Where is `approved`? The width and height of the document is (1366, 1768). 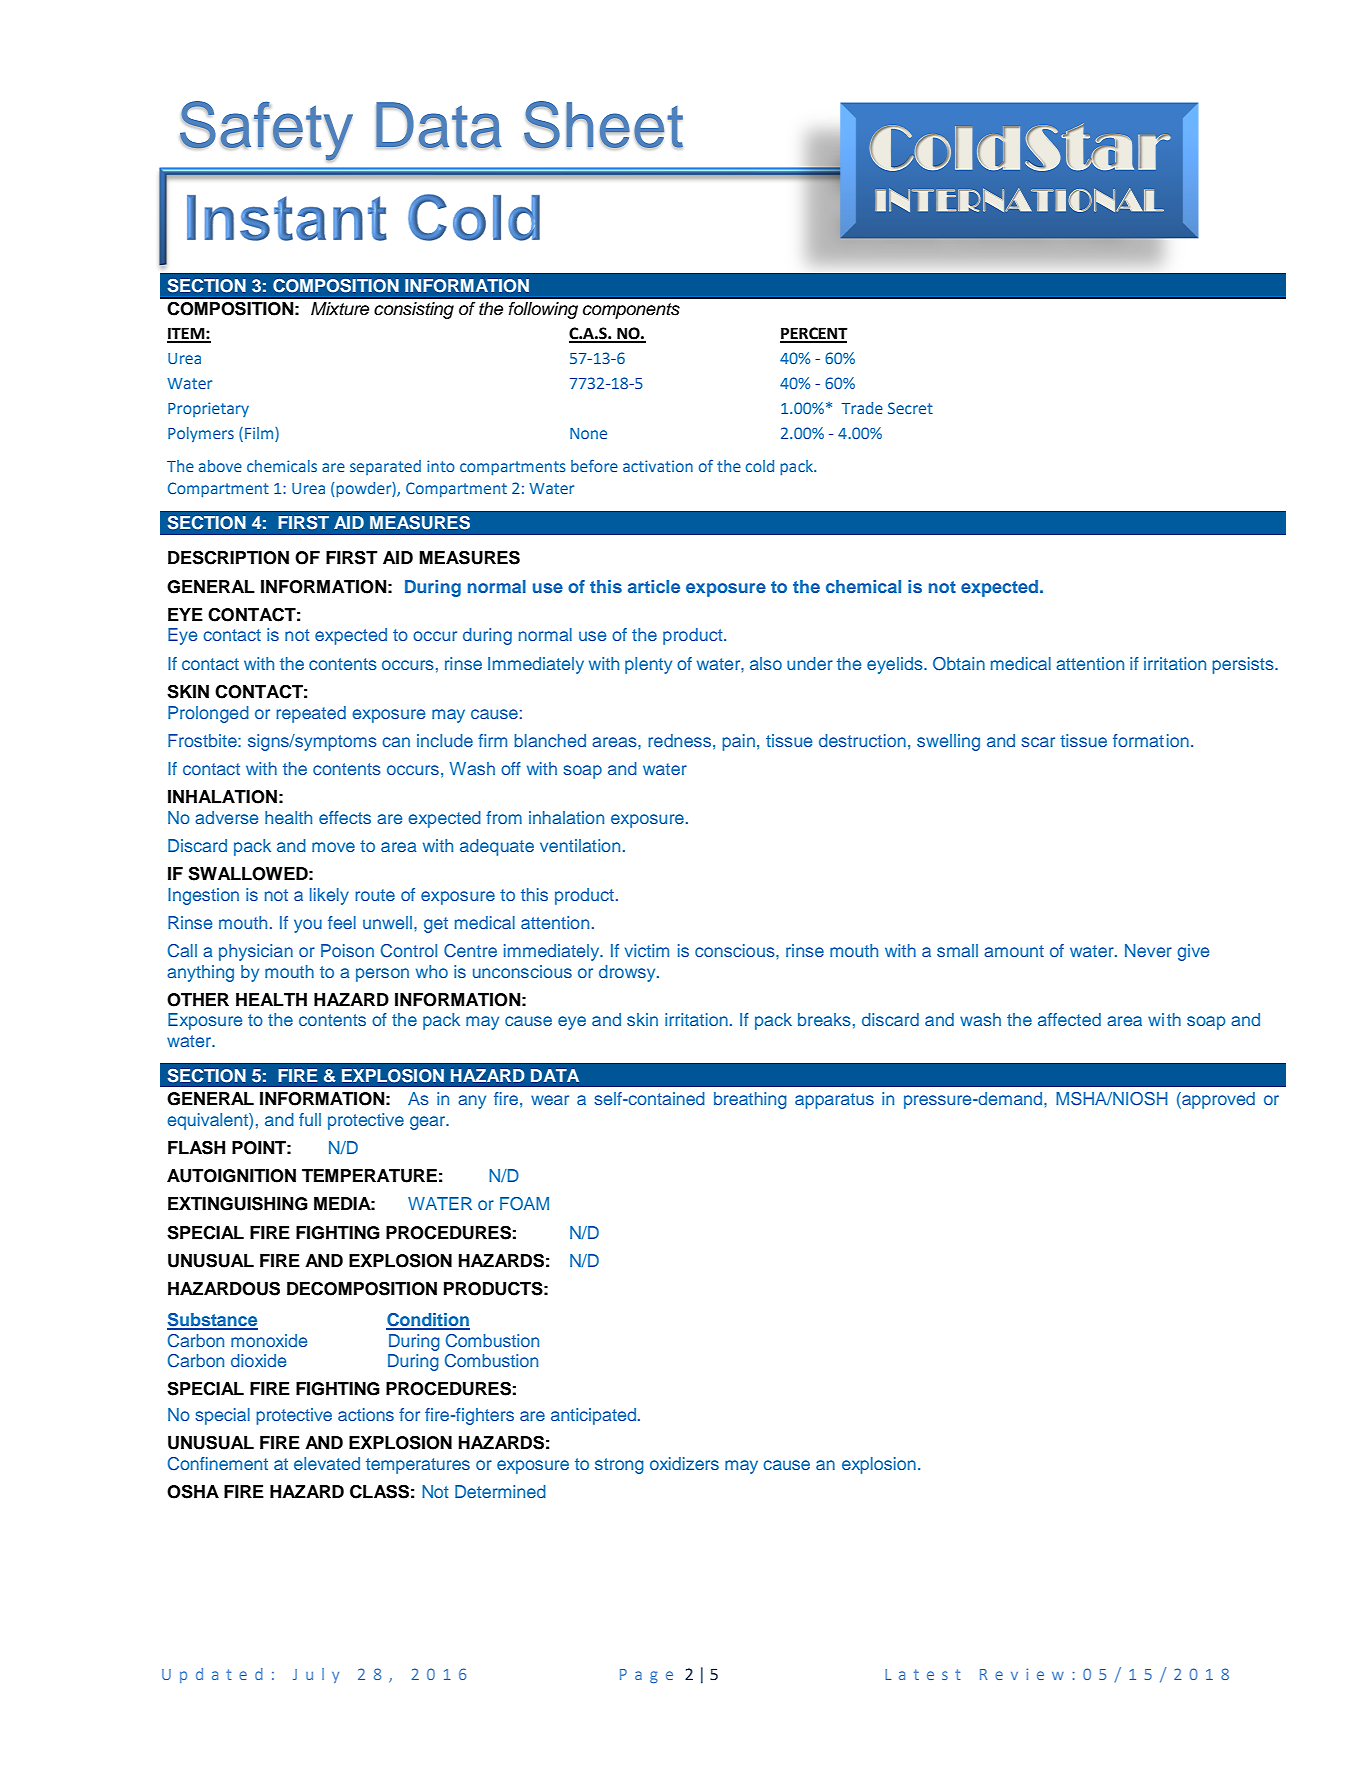 approved is located at coordinates (1217, 1100).
